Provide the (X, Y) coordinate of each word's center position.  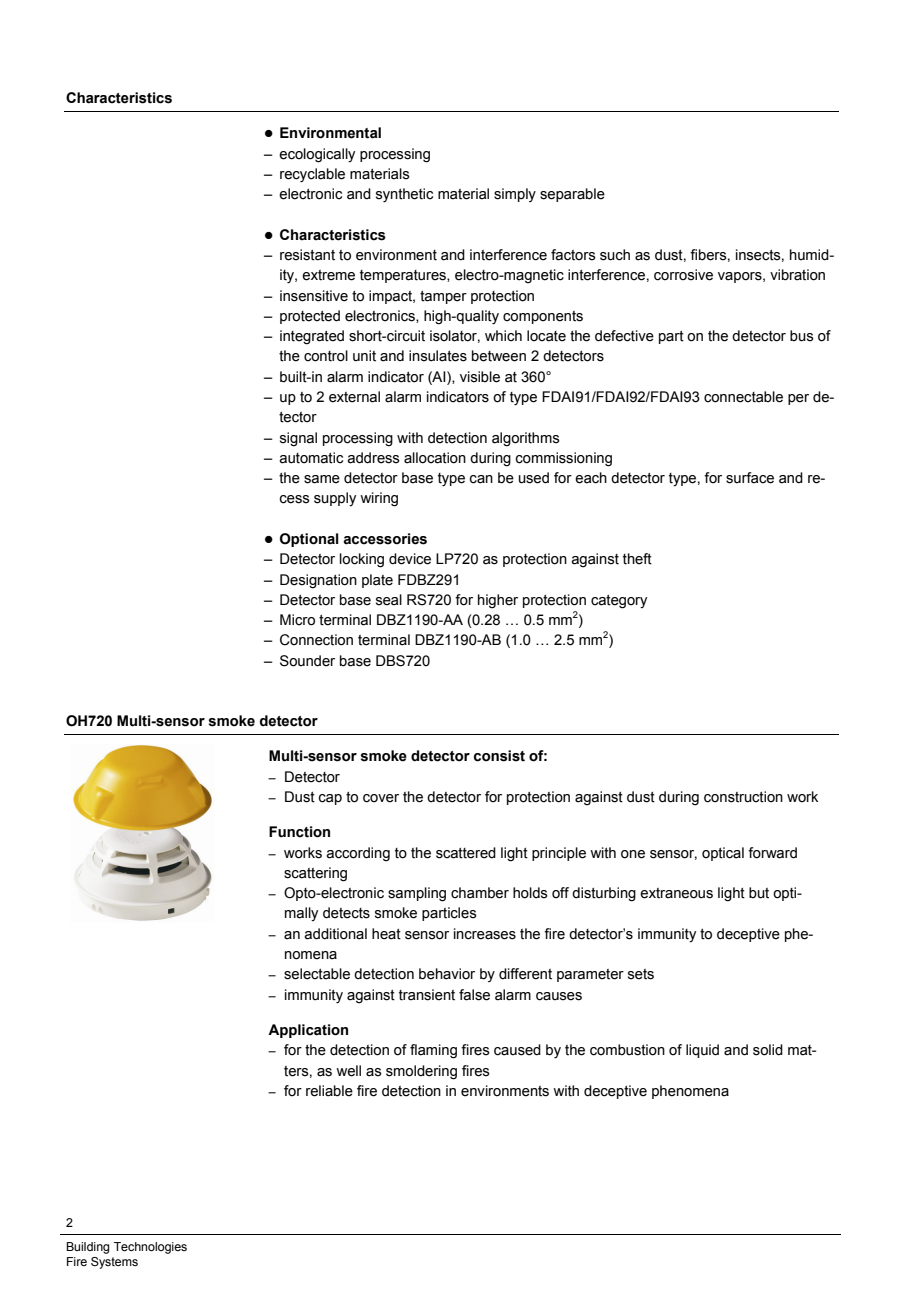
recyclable (312, 175)
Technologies (150, 1248)
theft (637, 559)
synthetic (404, 195)
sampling (417, 894)
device (410, 559)
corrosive (683, 275)
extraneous (676, 893)
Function (299, 832)
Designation (318, 581)
